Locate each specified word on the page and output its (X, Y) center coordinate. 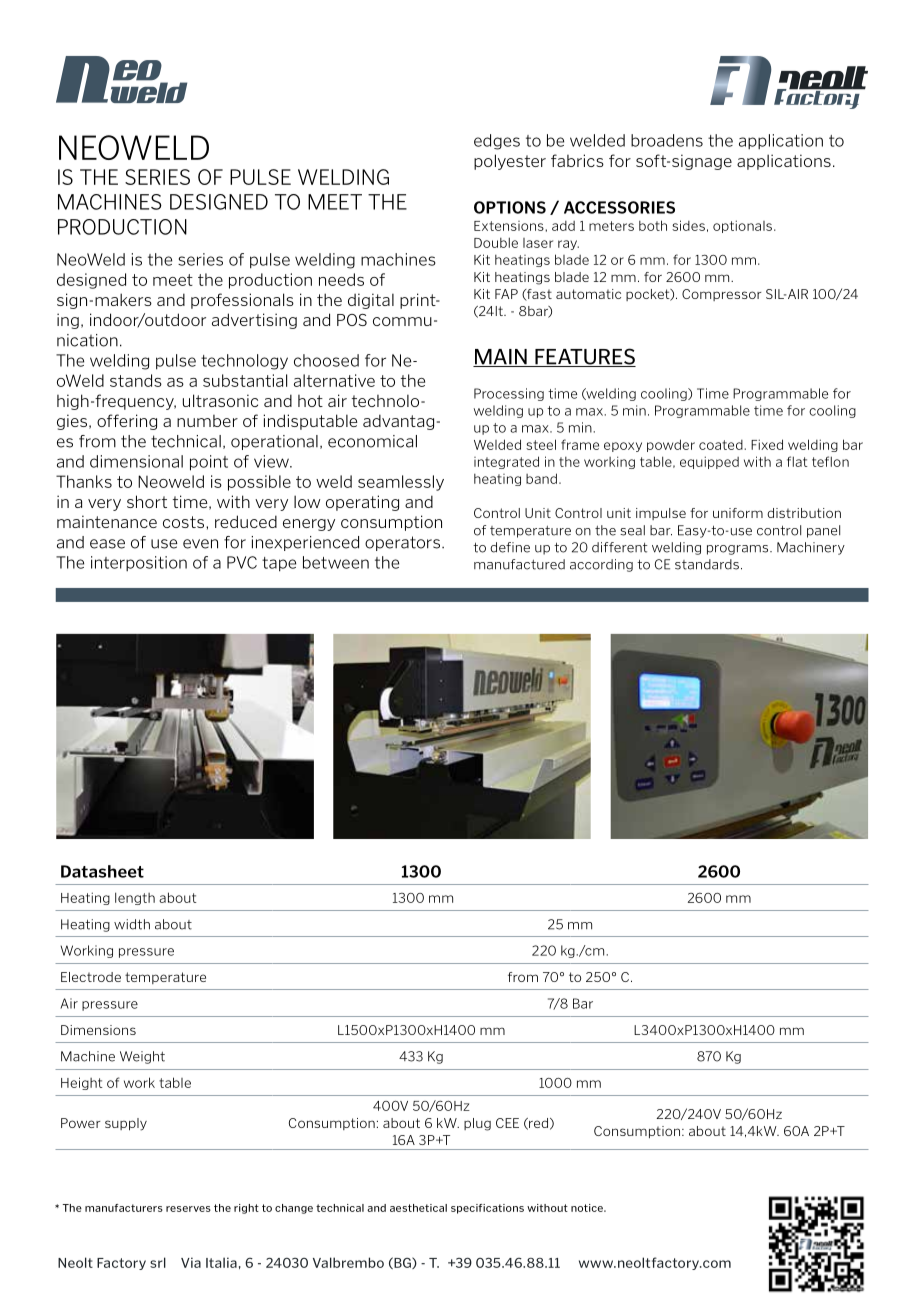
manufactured (519, 564)
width (132, 924)
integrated (506, 462)
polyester (510, 162)
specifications (487, 1209)
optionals (742, 226)
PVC (242, 562)
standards (707, 564)
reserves (188, 1209)
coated (722, 445)
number (207, 421)
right (246, 1209)
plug (477, 1124)
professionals (242, 301)
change (294, 1209)
